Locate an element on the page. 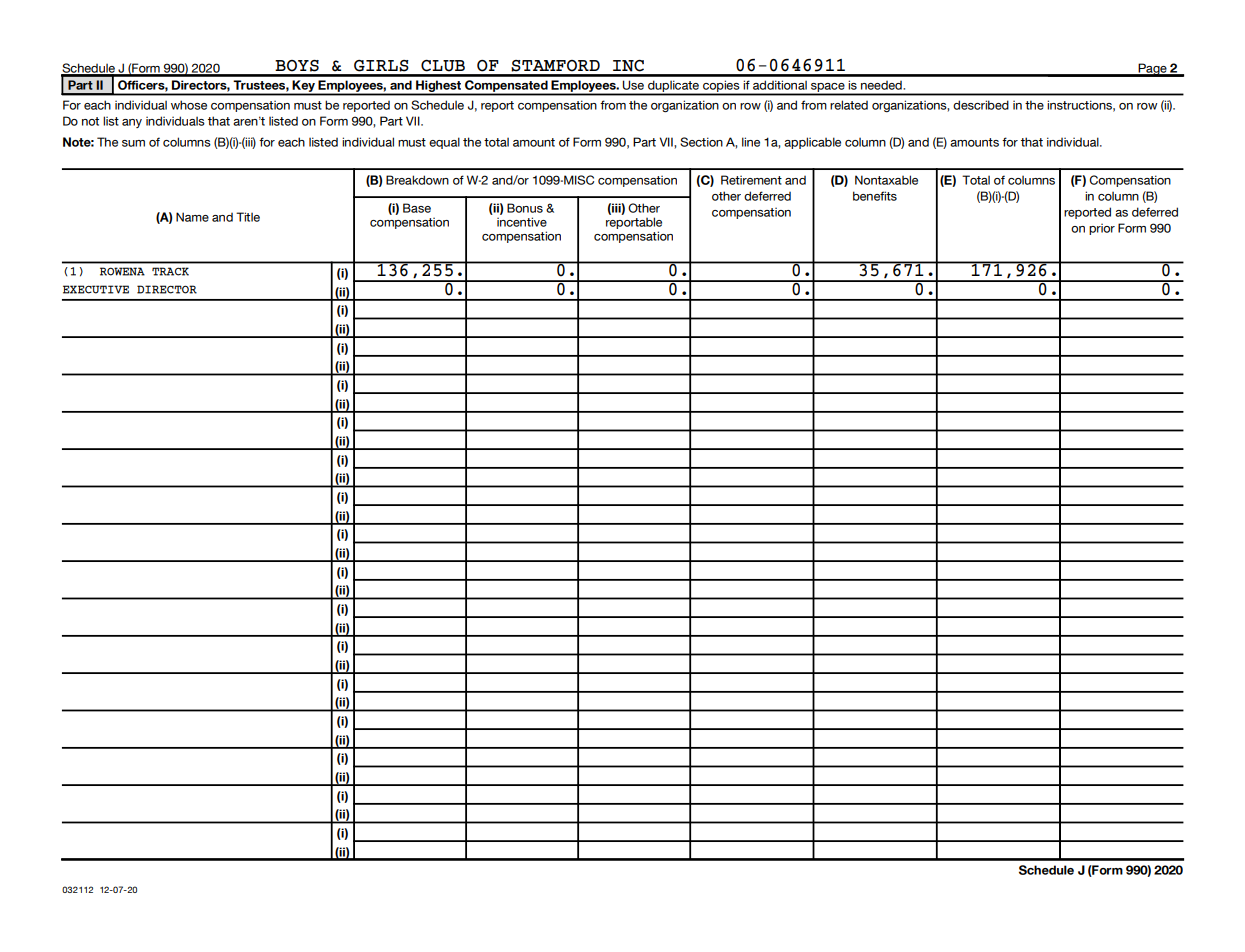  sum is located at coordinates (133, 143).
